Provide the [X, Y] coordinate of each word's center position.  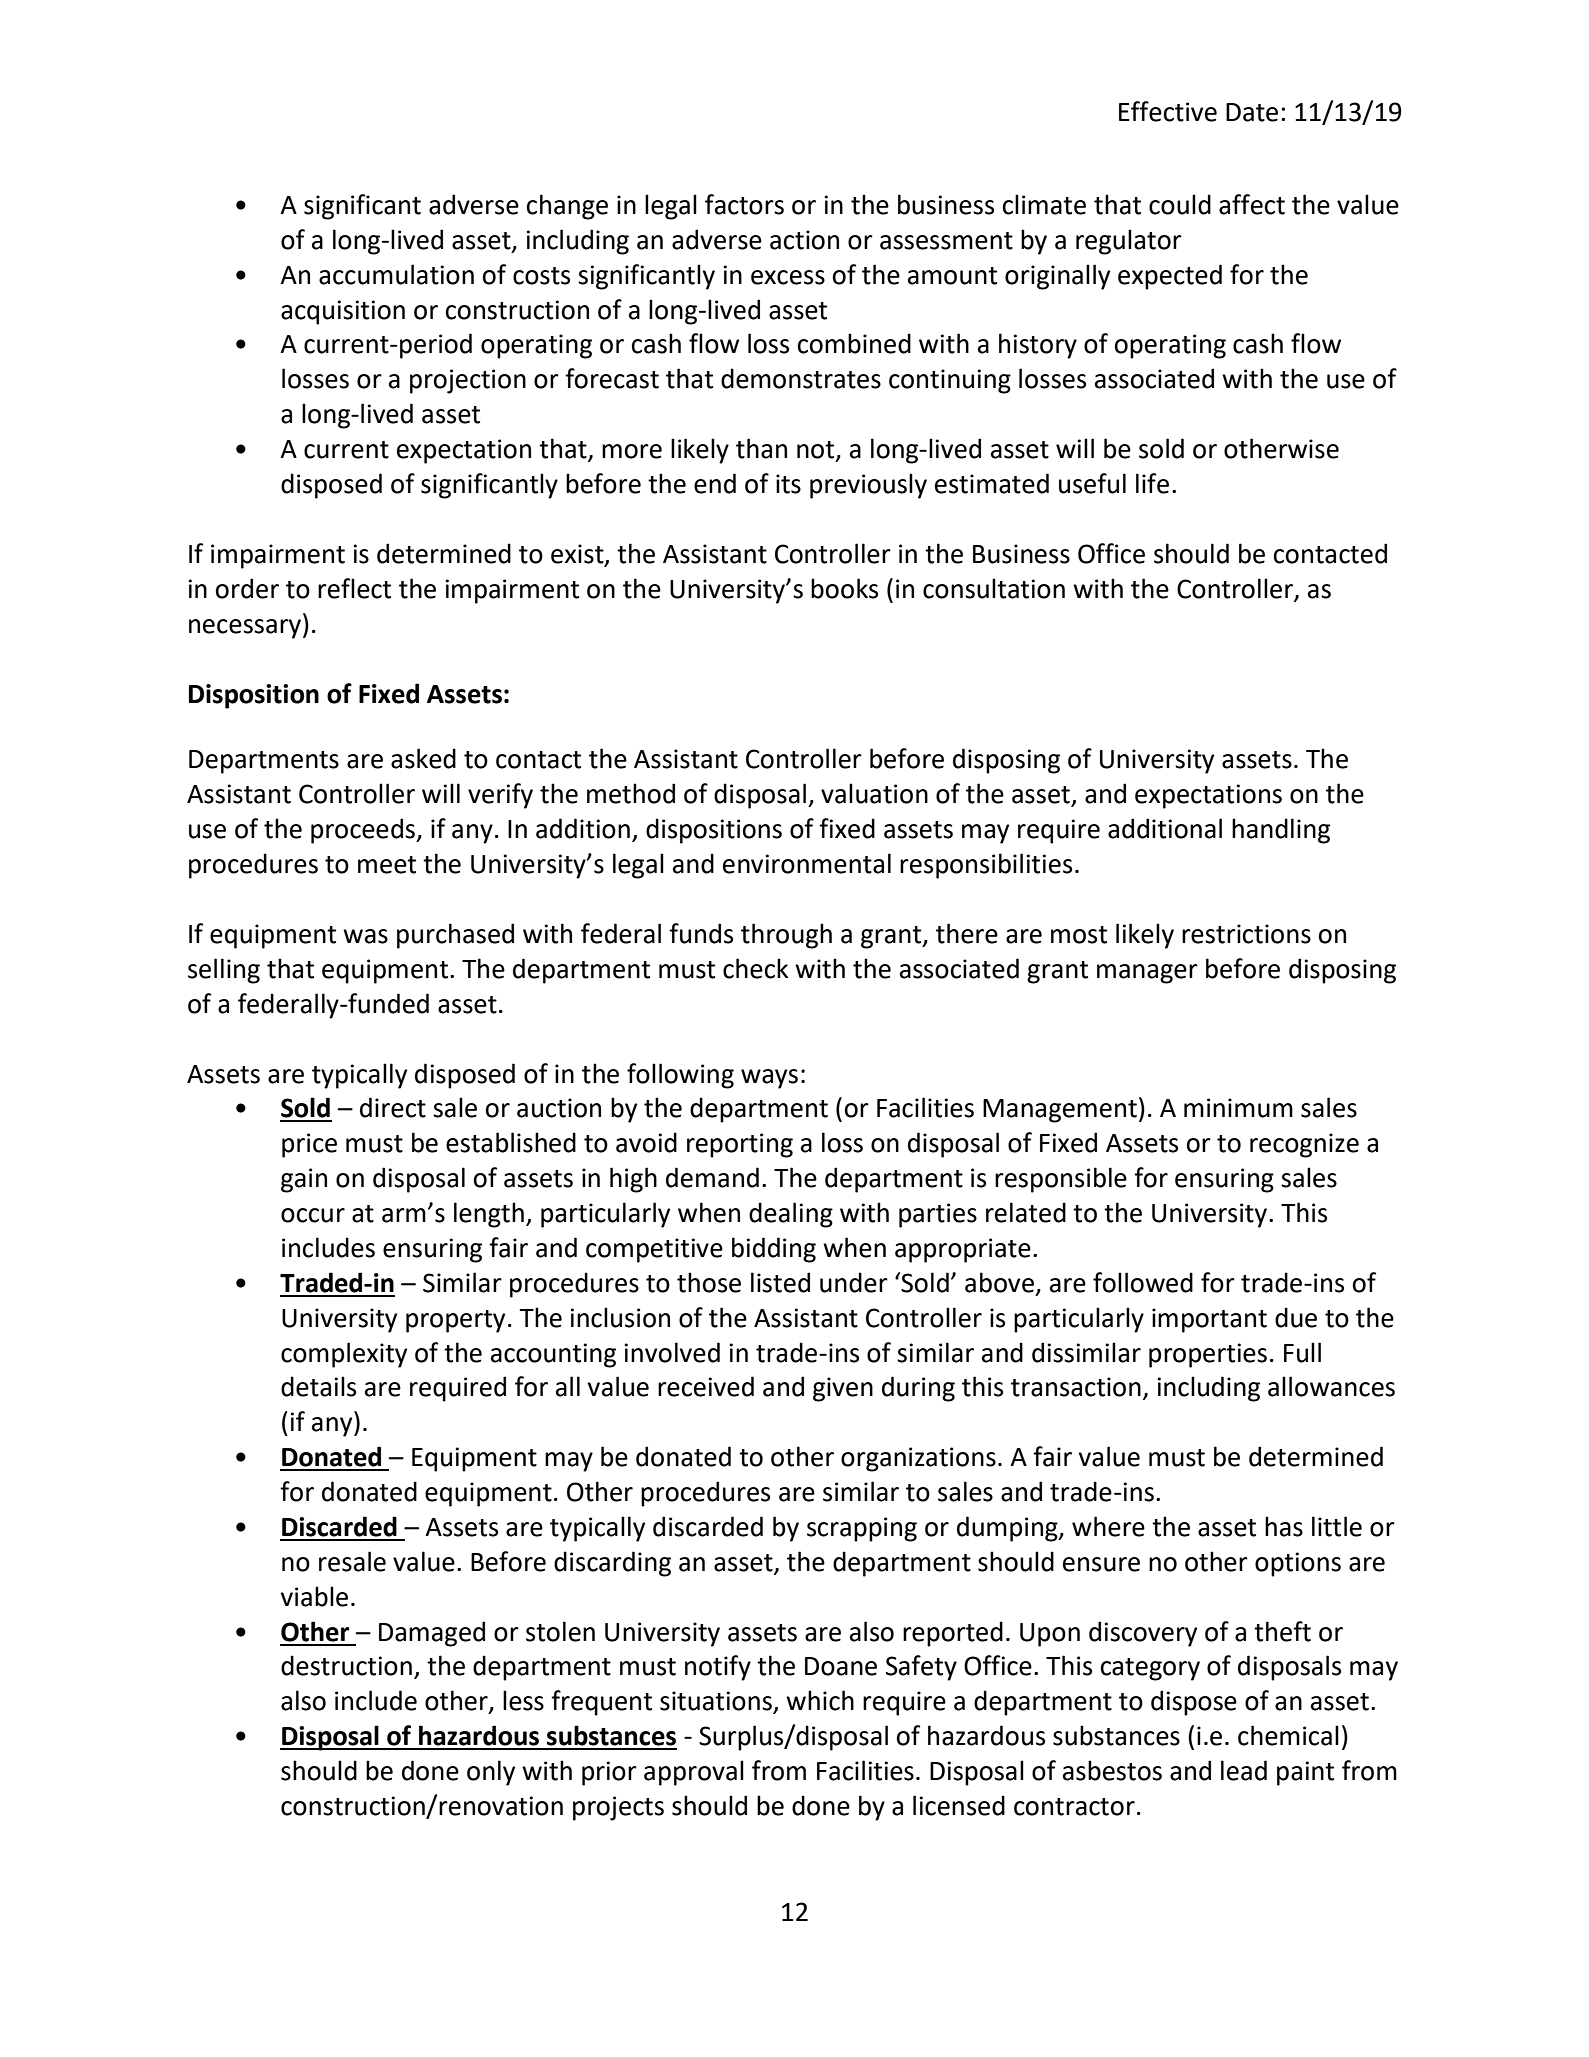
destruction [346, 1665]
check [755, 968]
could [1180, 204]
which [820, 1700]
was [365, 936]
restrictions [1246, 934]
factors [744, 204]
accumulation [396, 274]
